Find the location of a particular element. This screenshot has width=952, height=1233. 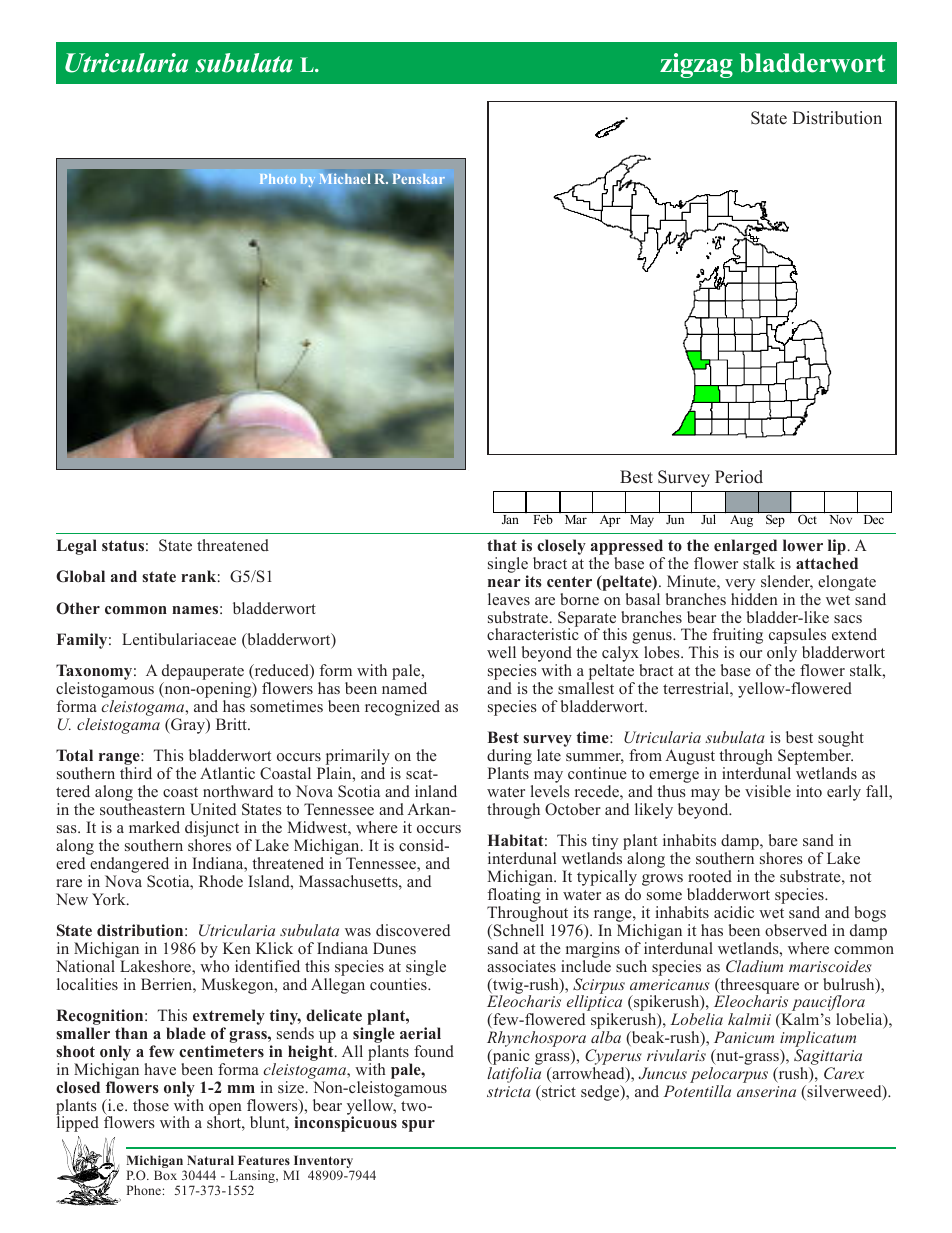

spur is located at coordinates (418, 1126).
